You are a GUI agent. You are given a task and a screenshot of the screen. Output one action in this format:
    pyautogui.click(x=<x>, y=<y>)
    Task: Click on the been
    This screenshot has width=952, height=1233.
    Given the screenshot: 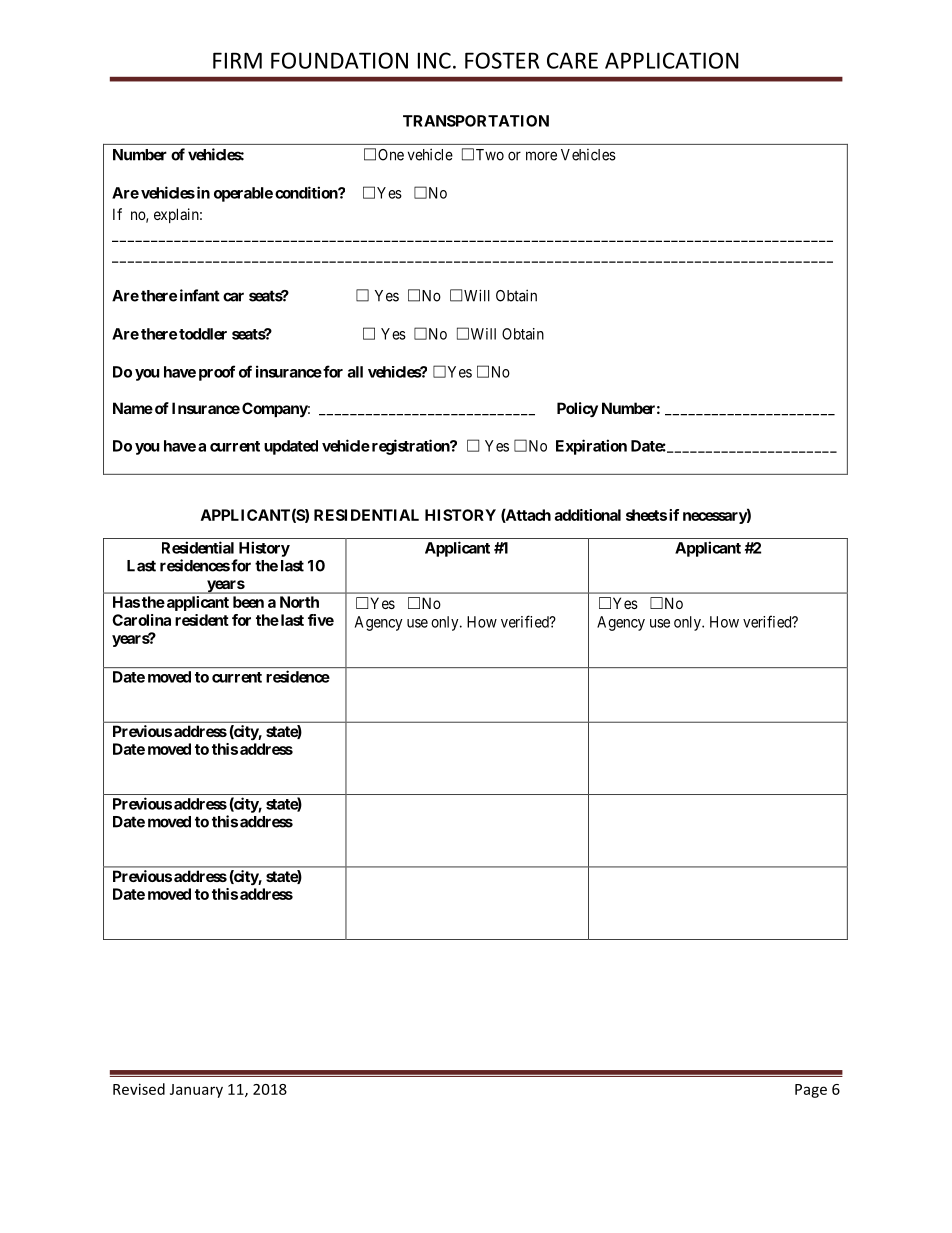 What is the action you would take?
    pyautogui.click(x=248, y=602)
